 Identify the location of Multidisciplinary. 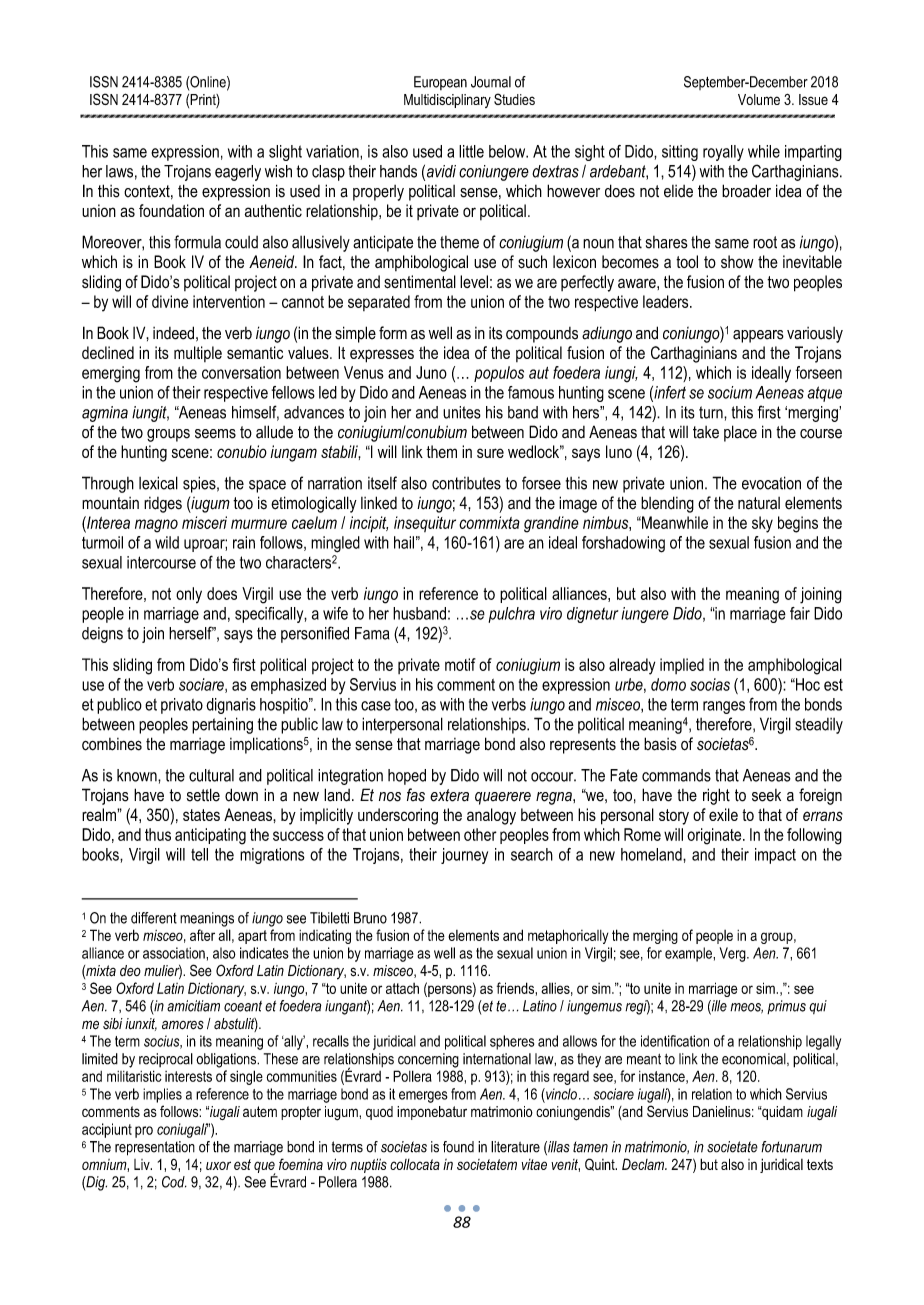
(447, 101).
